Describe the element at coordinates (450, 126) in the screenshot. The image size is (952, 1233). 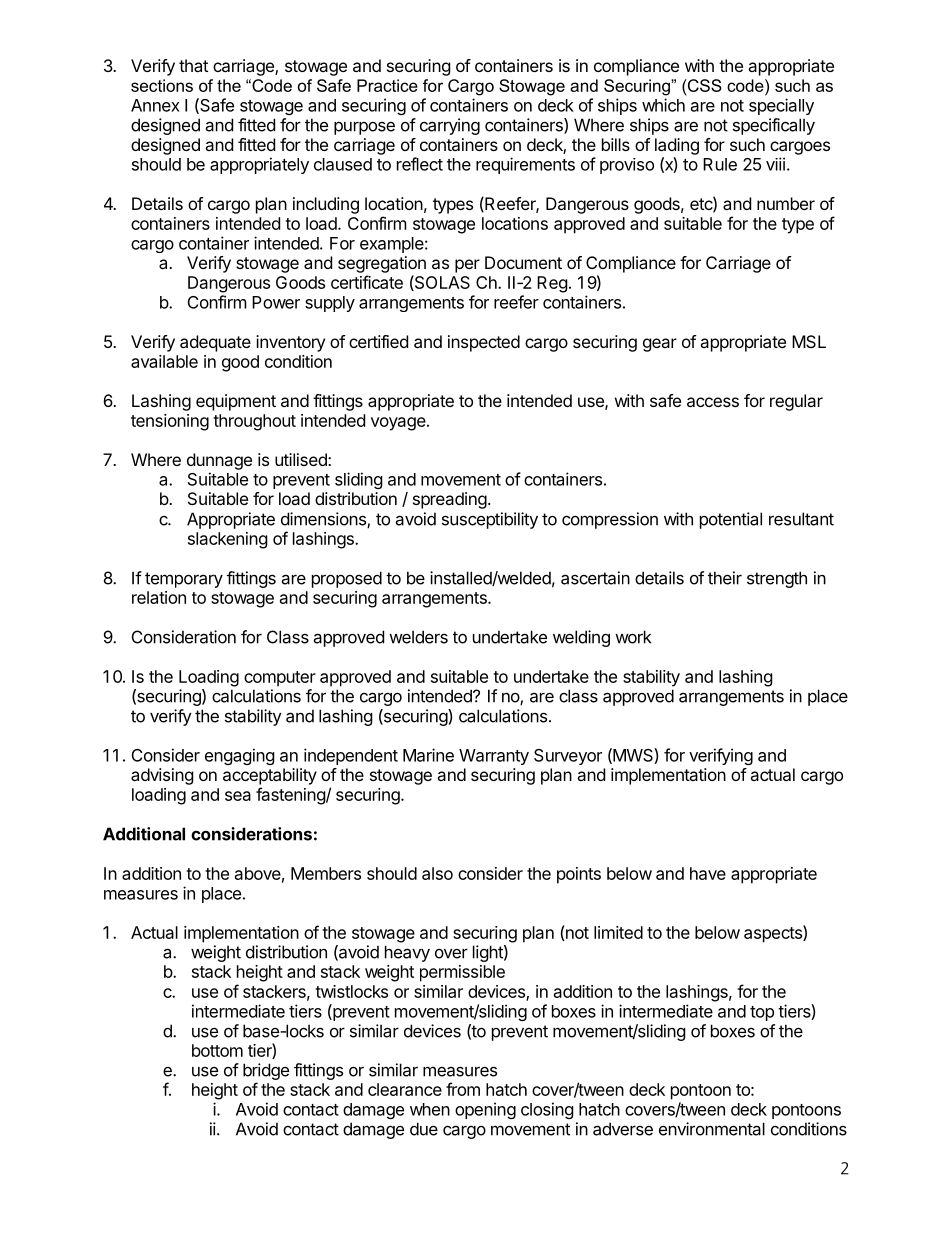
I see `carrying` at that location.
